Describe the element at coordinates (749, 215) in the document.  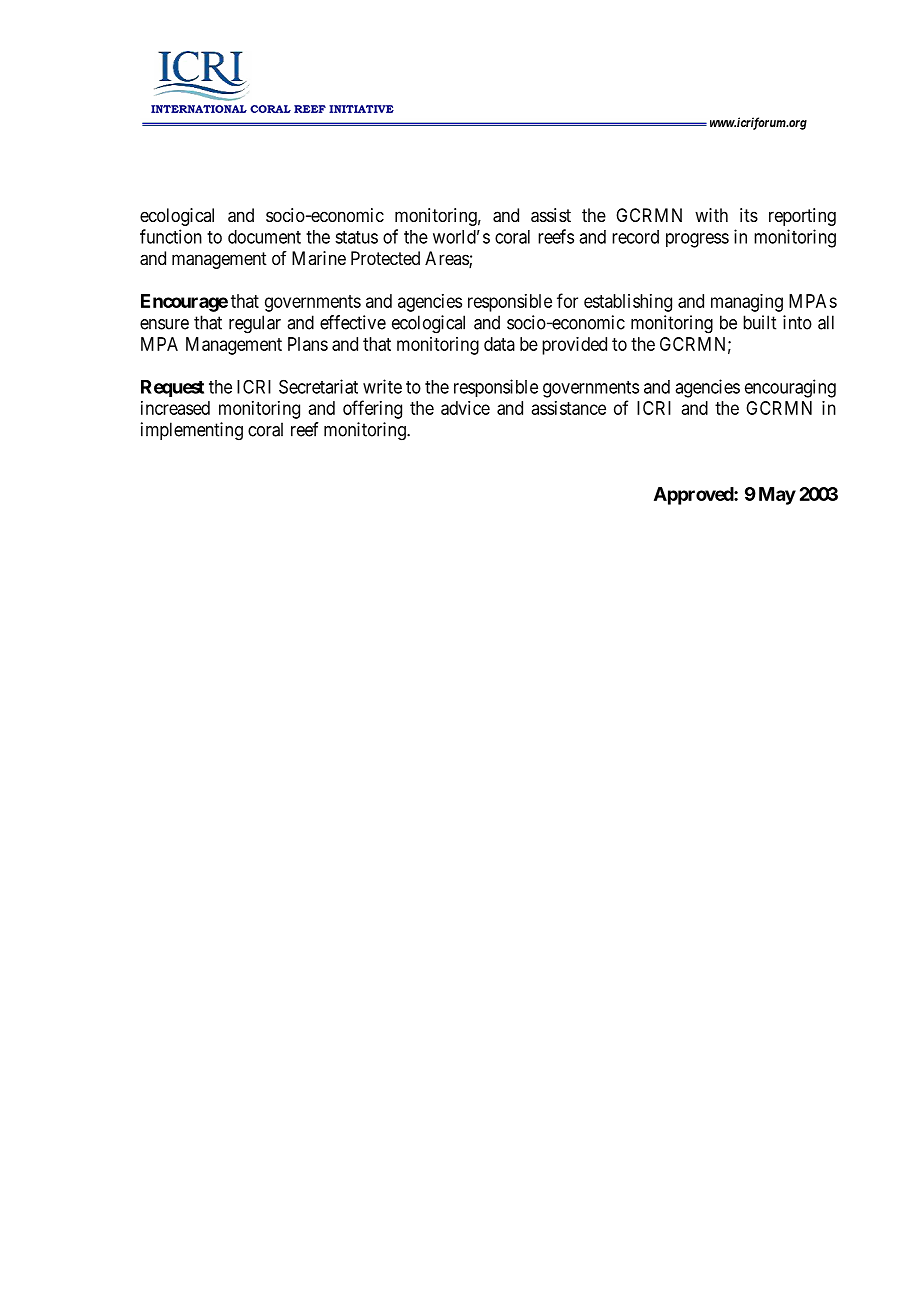
I see `its` at that location.
